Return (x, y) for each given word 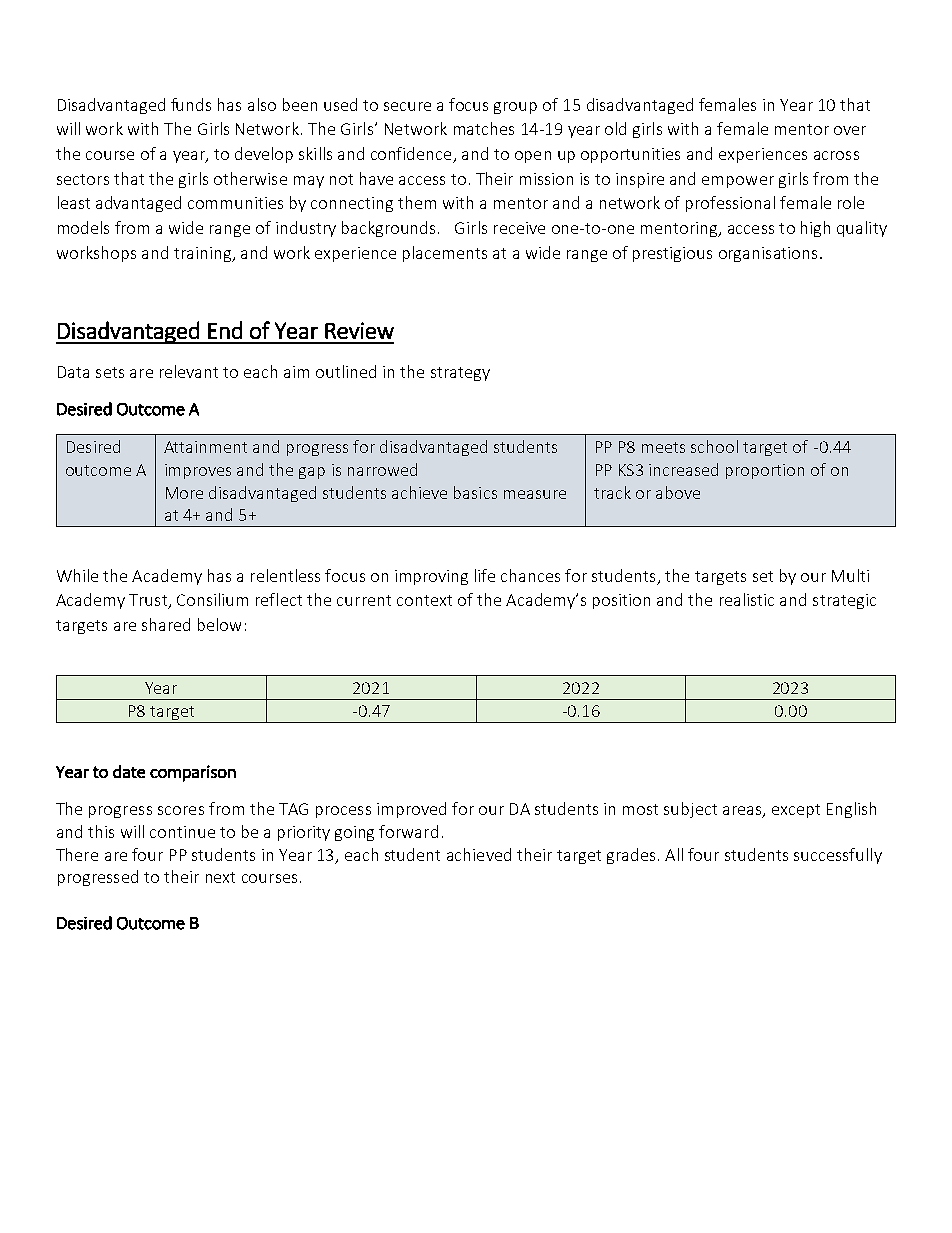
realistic (747, 599)
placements (445, 254)
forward (408, 831)
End (225, 330)
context (424, 600)
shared (166, 624)
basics (475, 492)
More (184, 493)
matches (484, 128)
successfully (838, 856)
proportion (765, 471)
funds (191, 104)
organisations (768, 254)
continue (182, 832)
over (850, 130)
